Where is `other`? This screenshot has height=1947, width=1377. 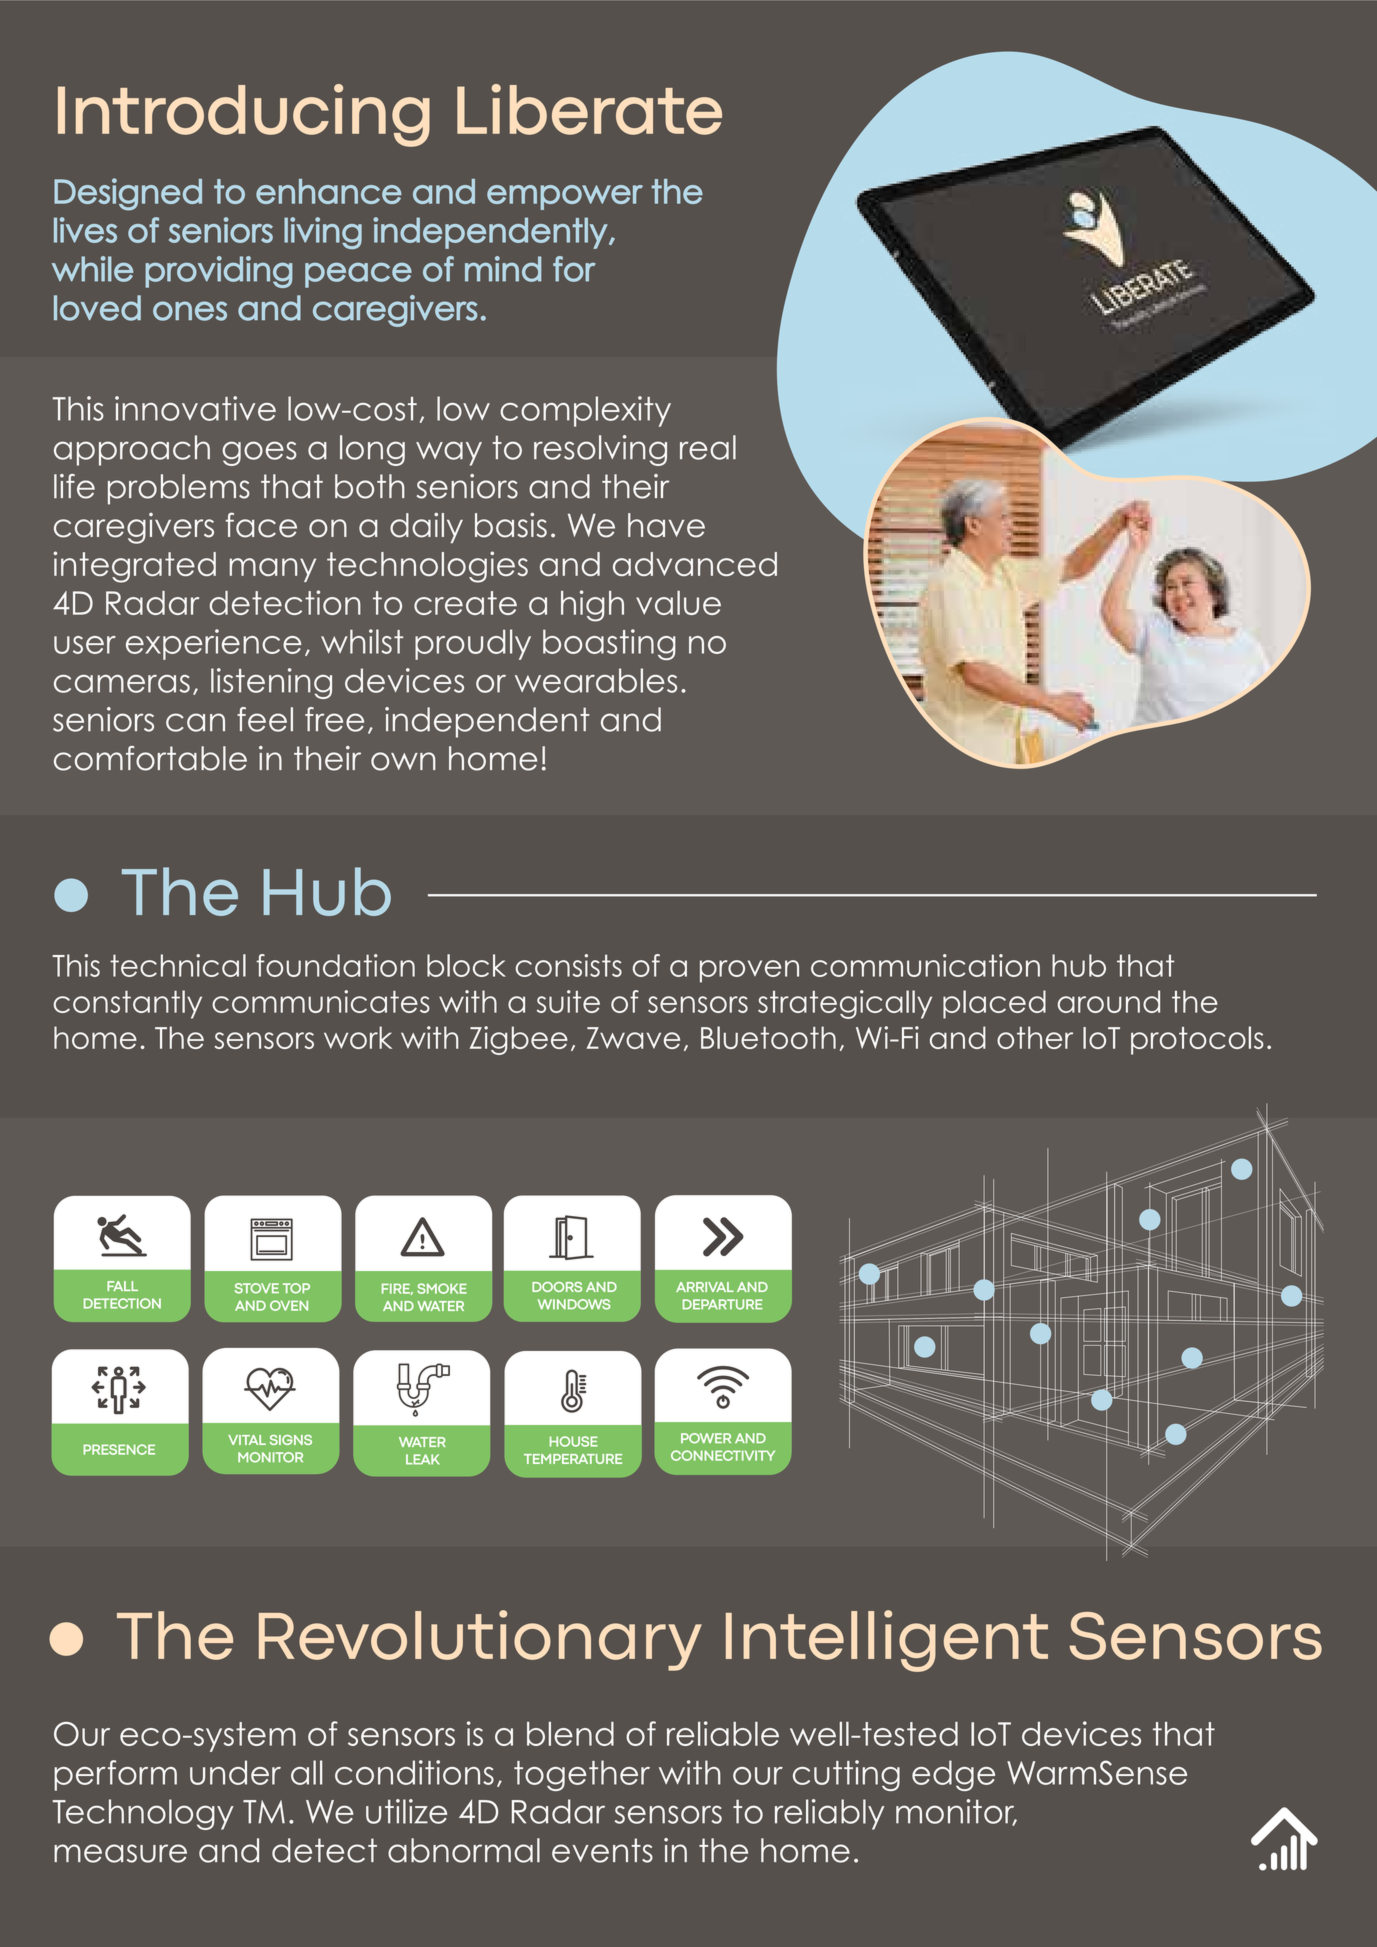 other is located at coordinates (1035, 1037).
